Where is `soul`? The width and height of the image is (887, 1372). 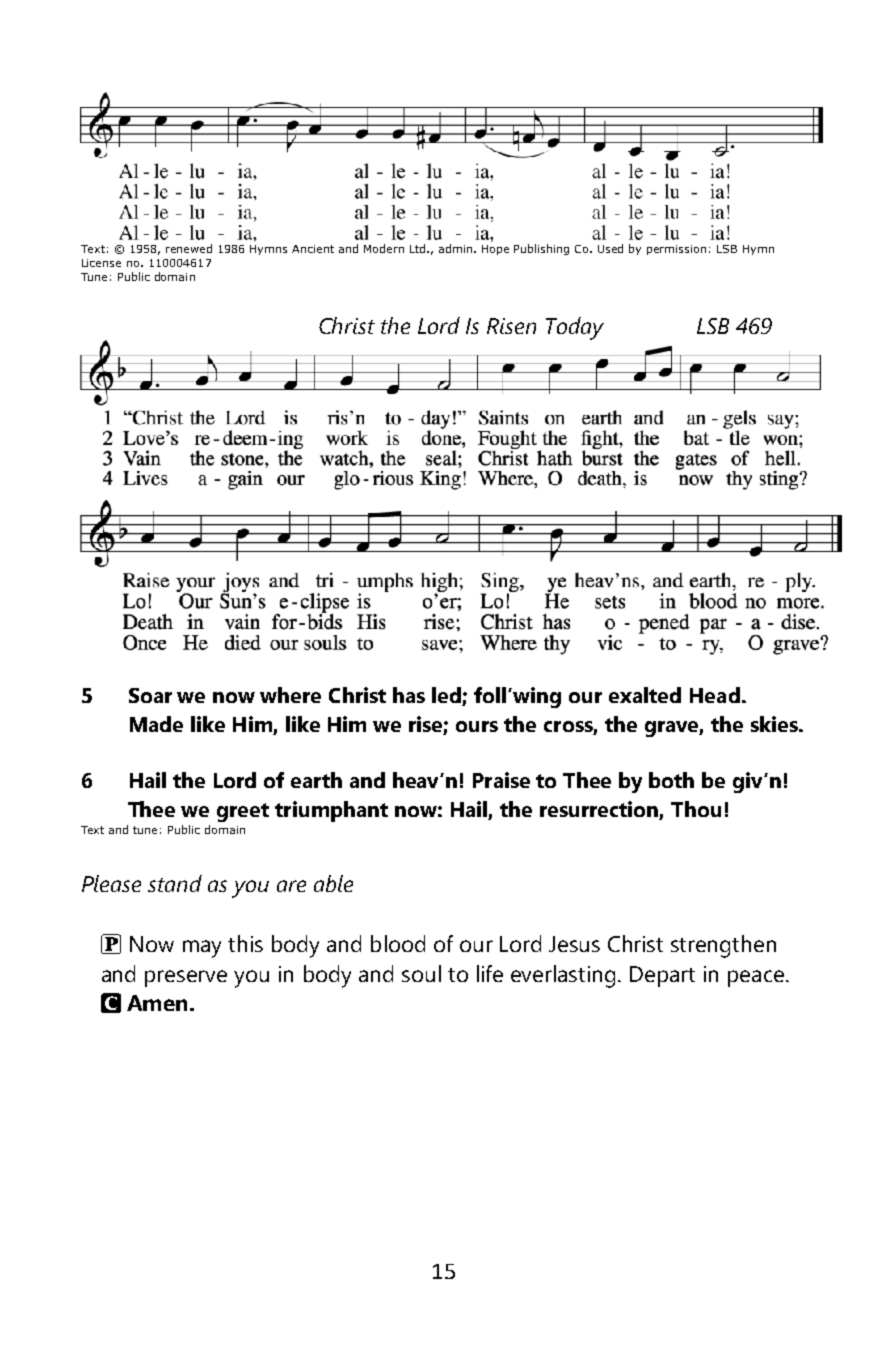
soul is located at coordinates (421, 973).
